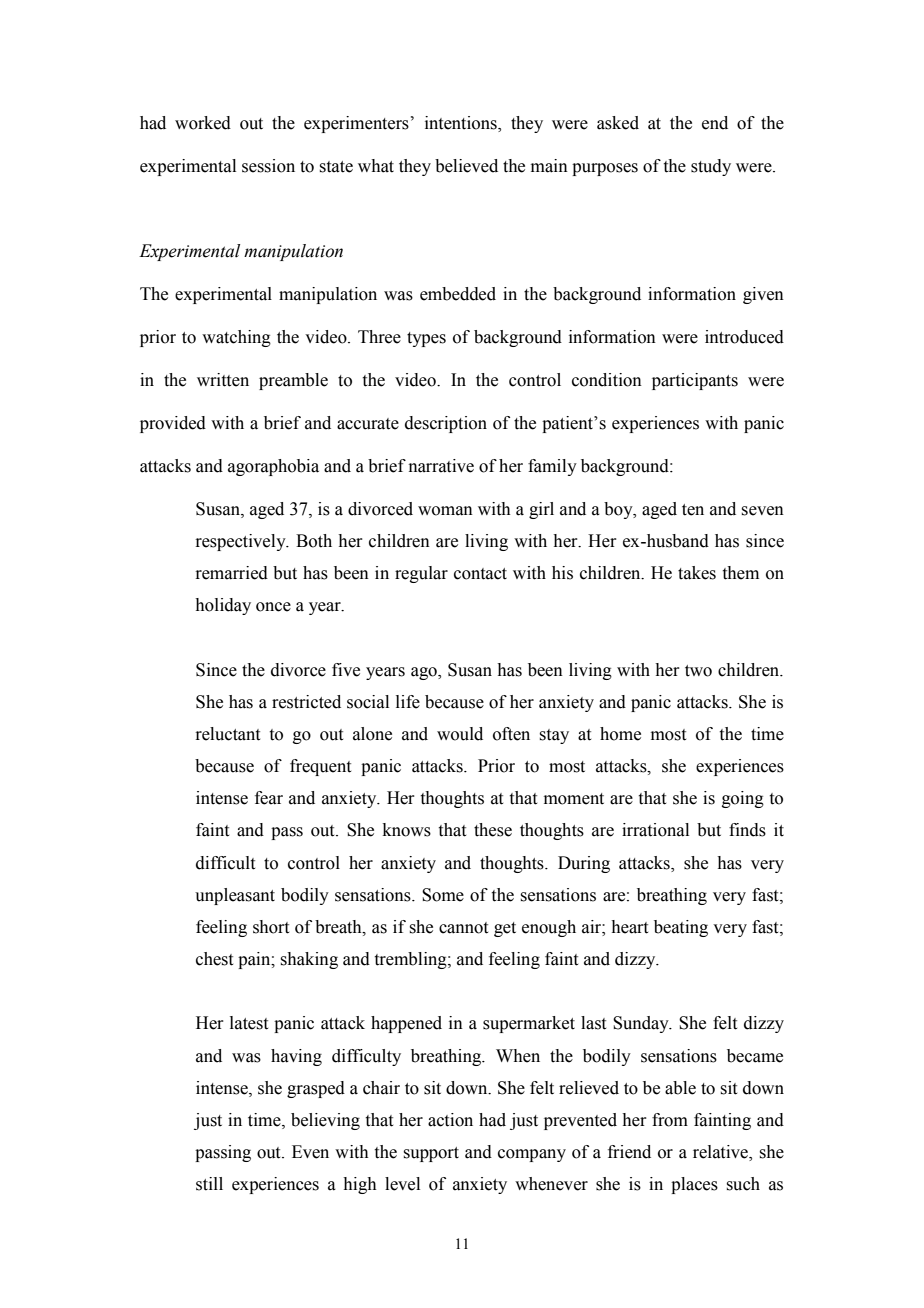  What do you see at coordinates (268, 166) in the document?
I see `session` at bounding box center [268, 166].
